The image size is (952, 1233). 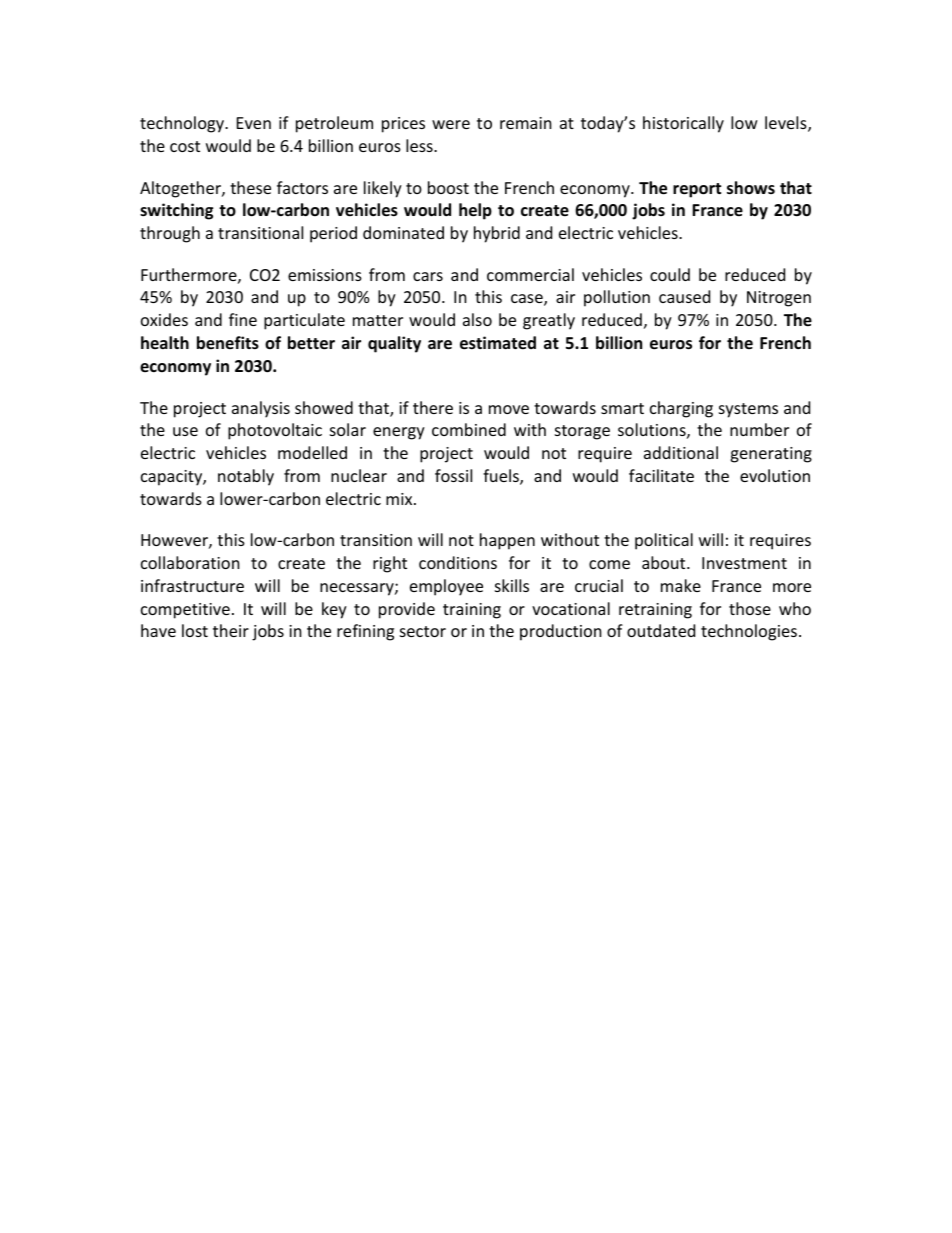 I want to click on their, so click(x=231, y=630).
